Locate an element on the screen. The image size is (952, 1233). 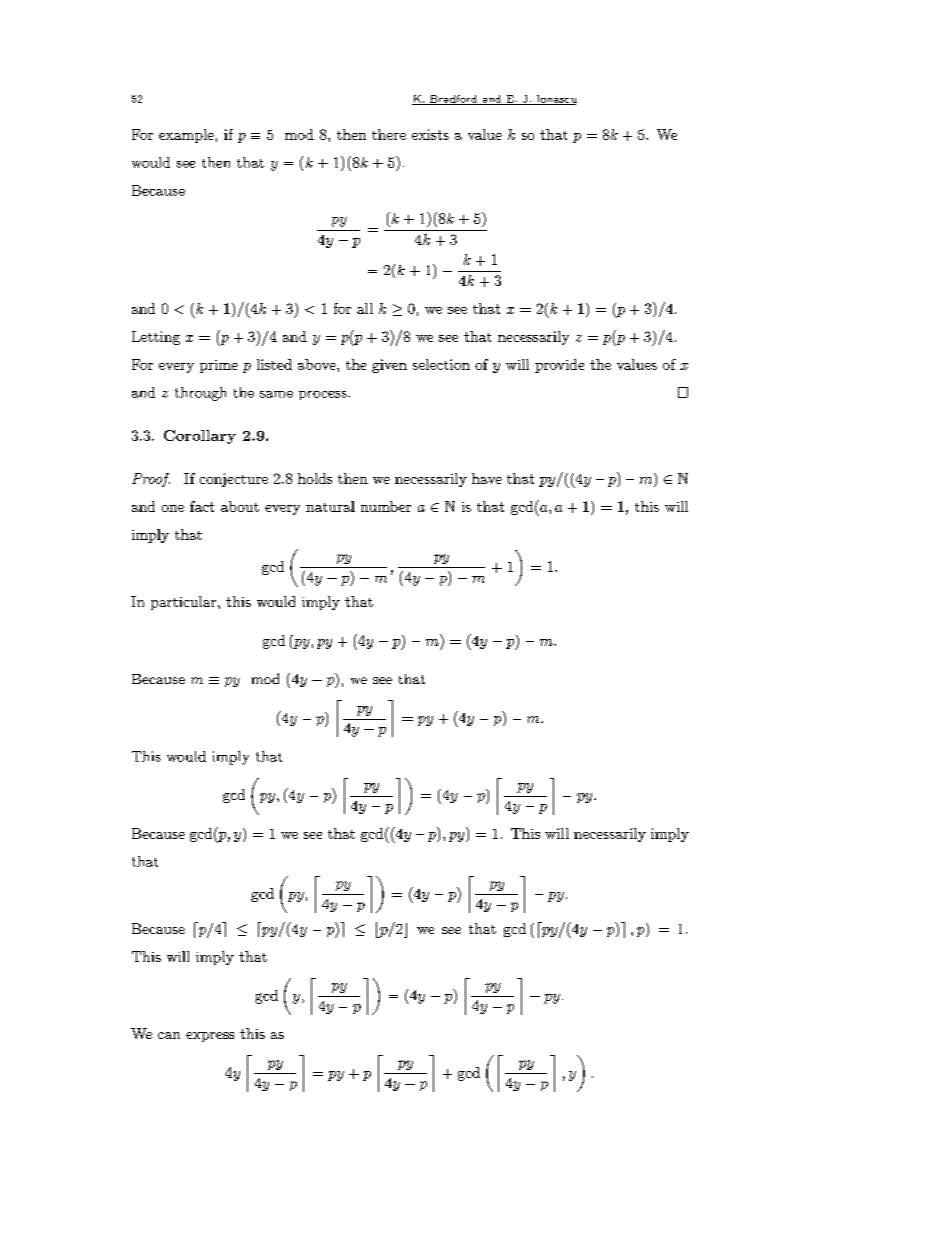
there is located at coordinates (389, 134).
